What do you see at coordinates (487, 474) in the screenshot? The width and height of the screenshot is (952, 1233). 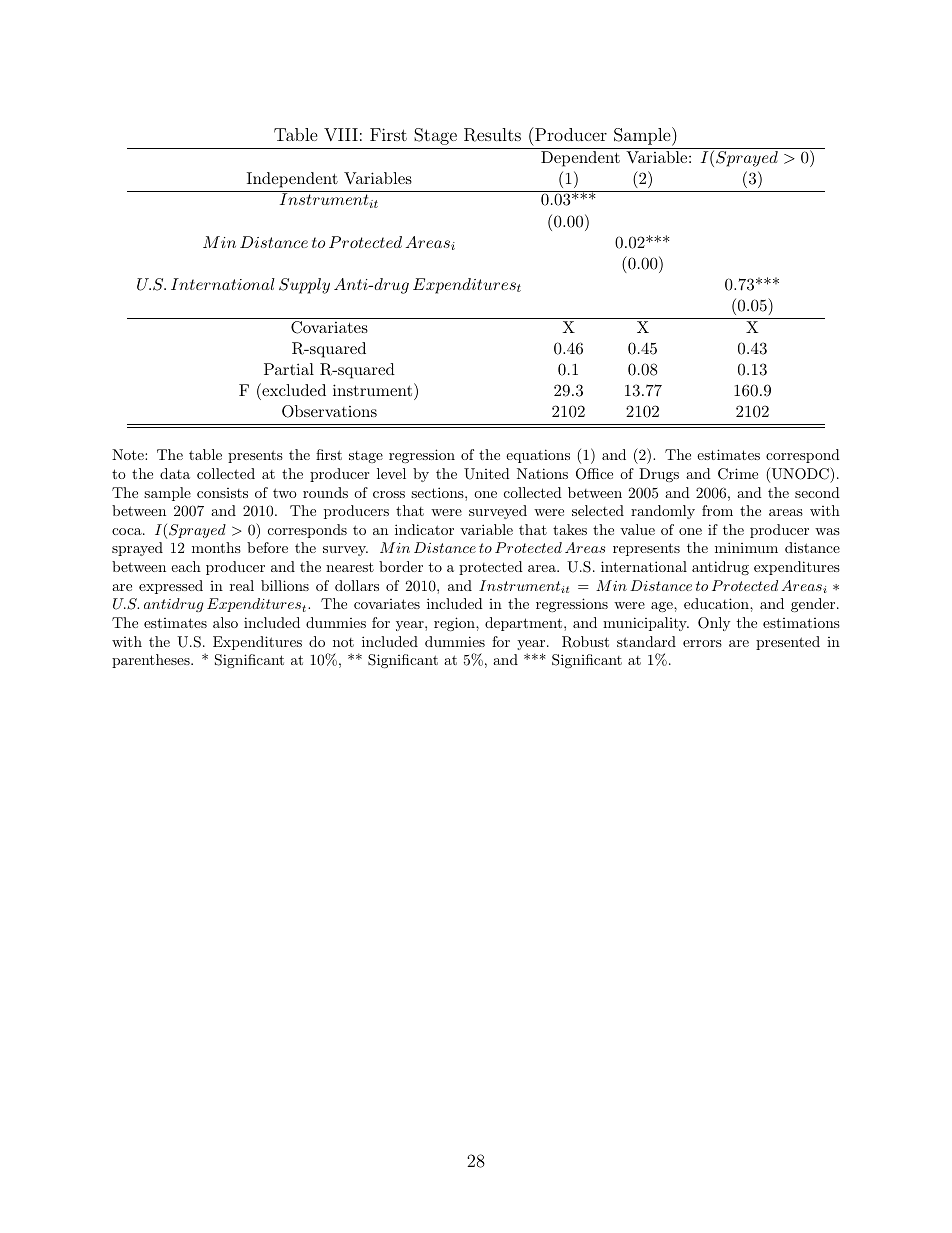 I see `United` at bounding box center [487, 474].
